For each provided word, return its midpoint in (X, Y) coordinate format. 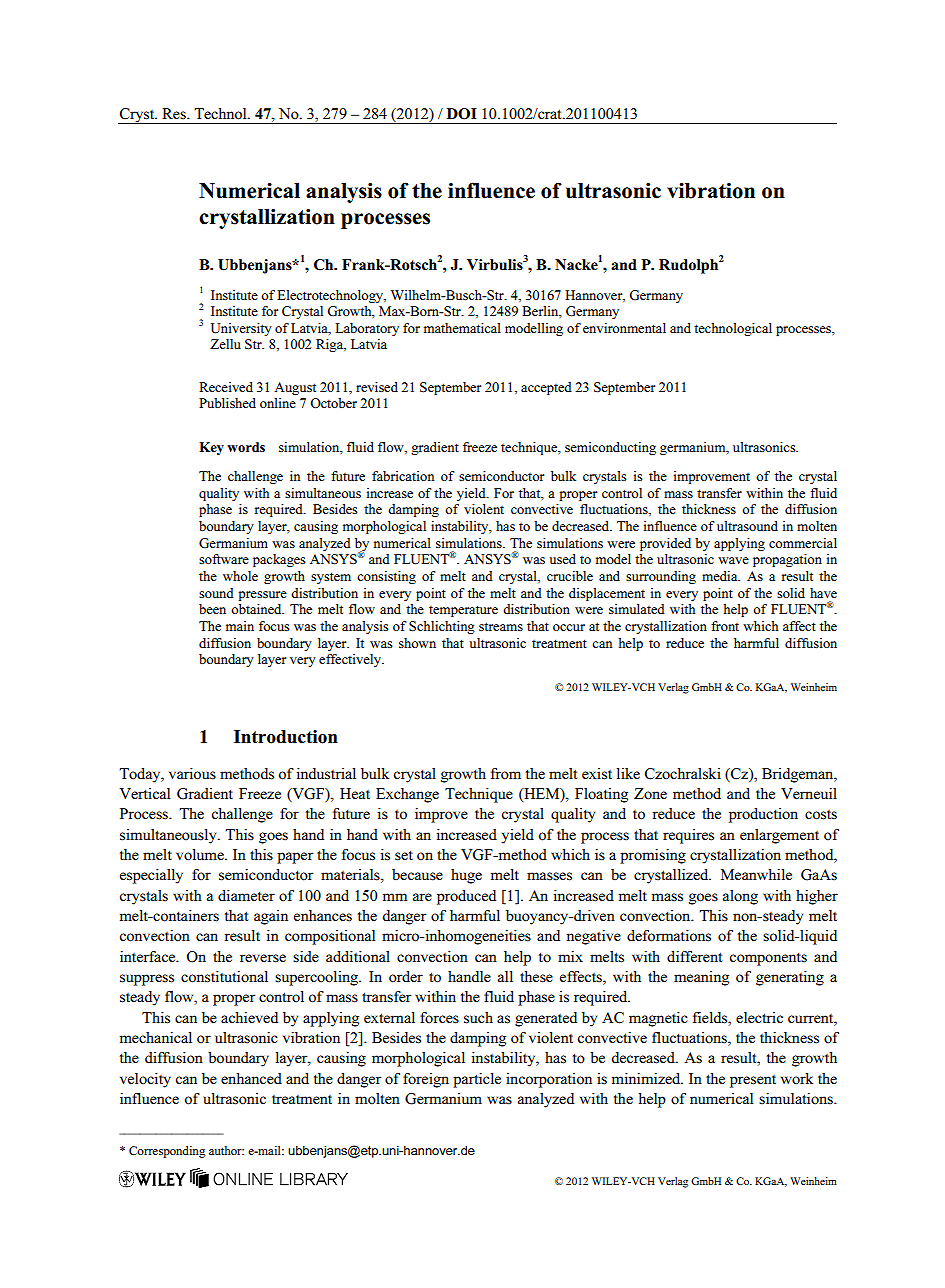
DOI (462, 114)
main (240, 626)
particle (477, 1080)
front (725, 626)
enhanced (251, 1079)
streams (501, 626)
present (753, 1081)
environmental (624, 328)
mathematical (462, 328)
